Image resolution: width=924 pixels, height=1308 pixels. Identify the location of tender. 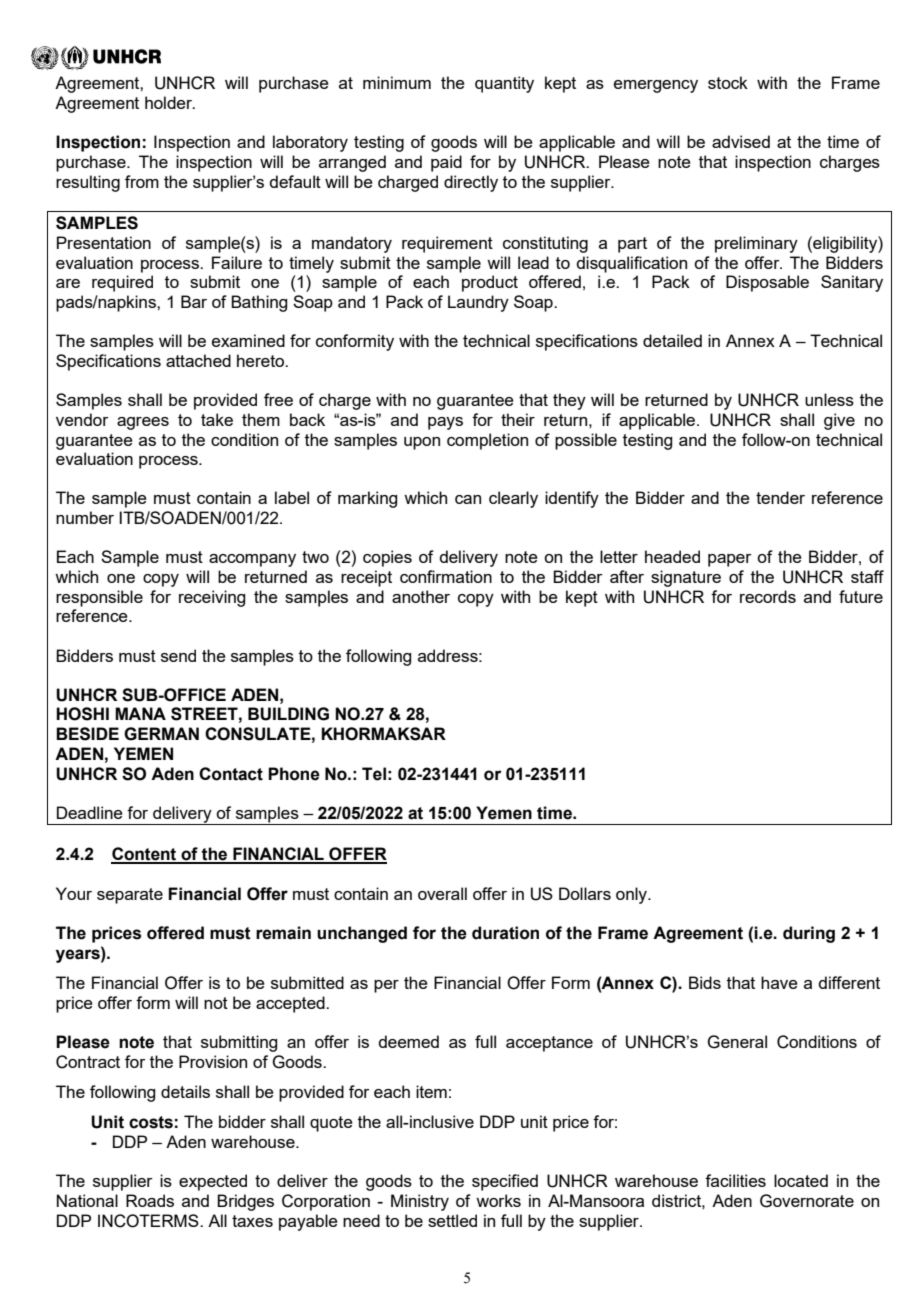
(780, 497).
